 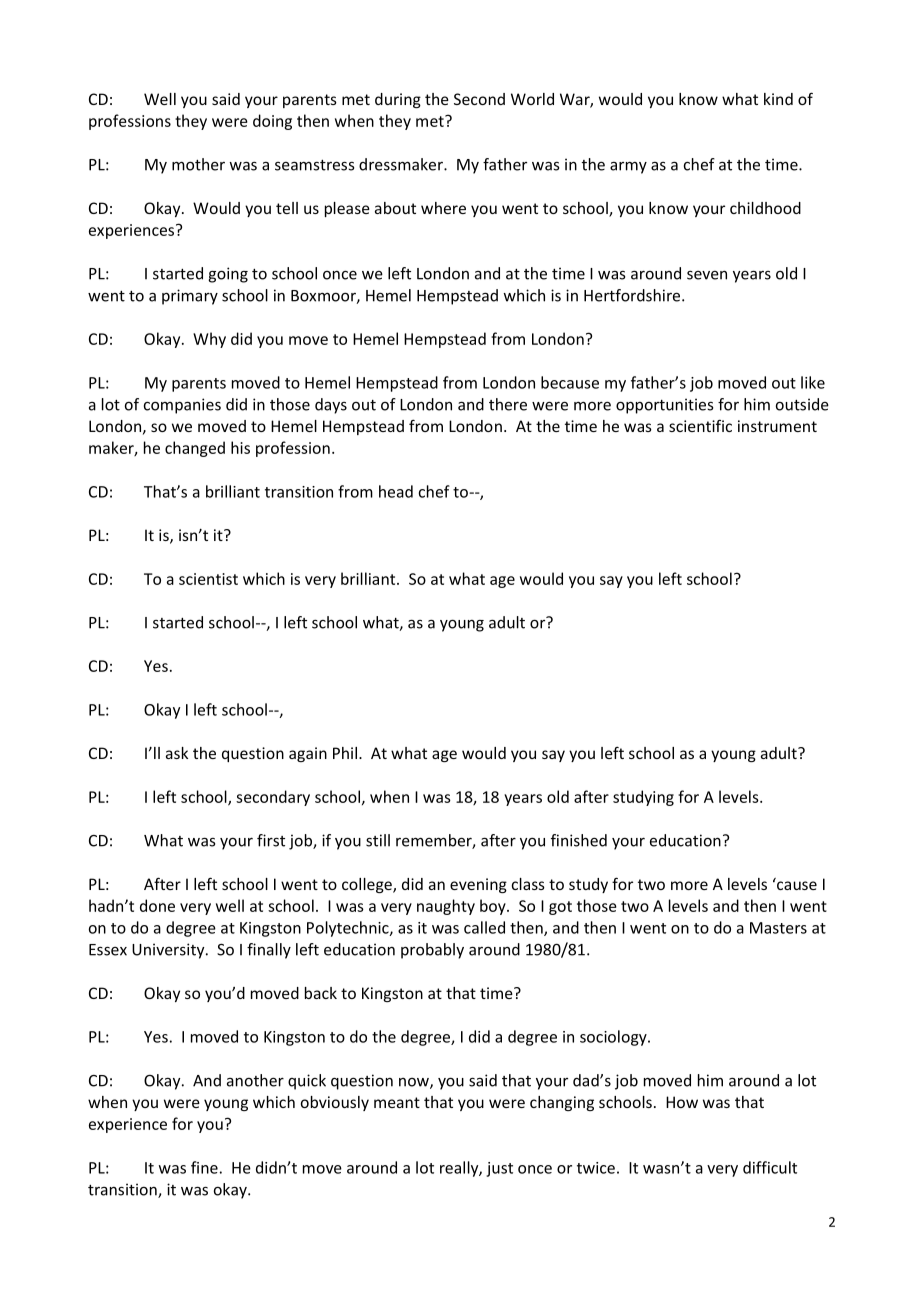 What do you see at coordinates (204, 1167) in the page?
I see `fine` at bounding box center [204, 1167].
